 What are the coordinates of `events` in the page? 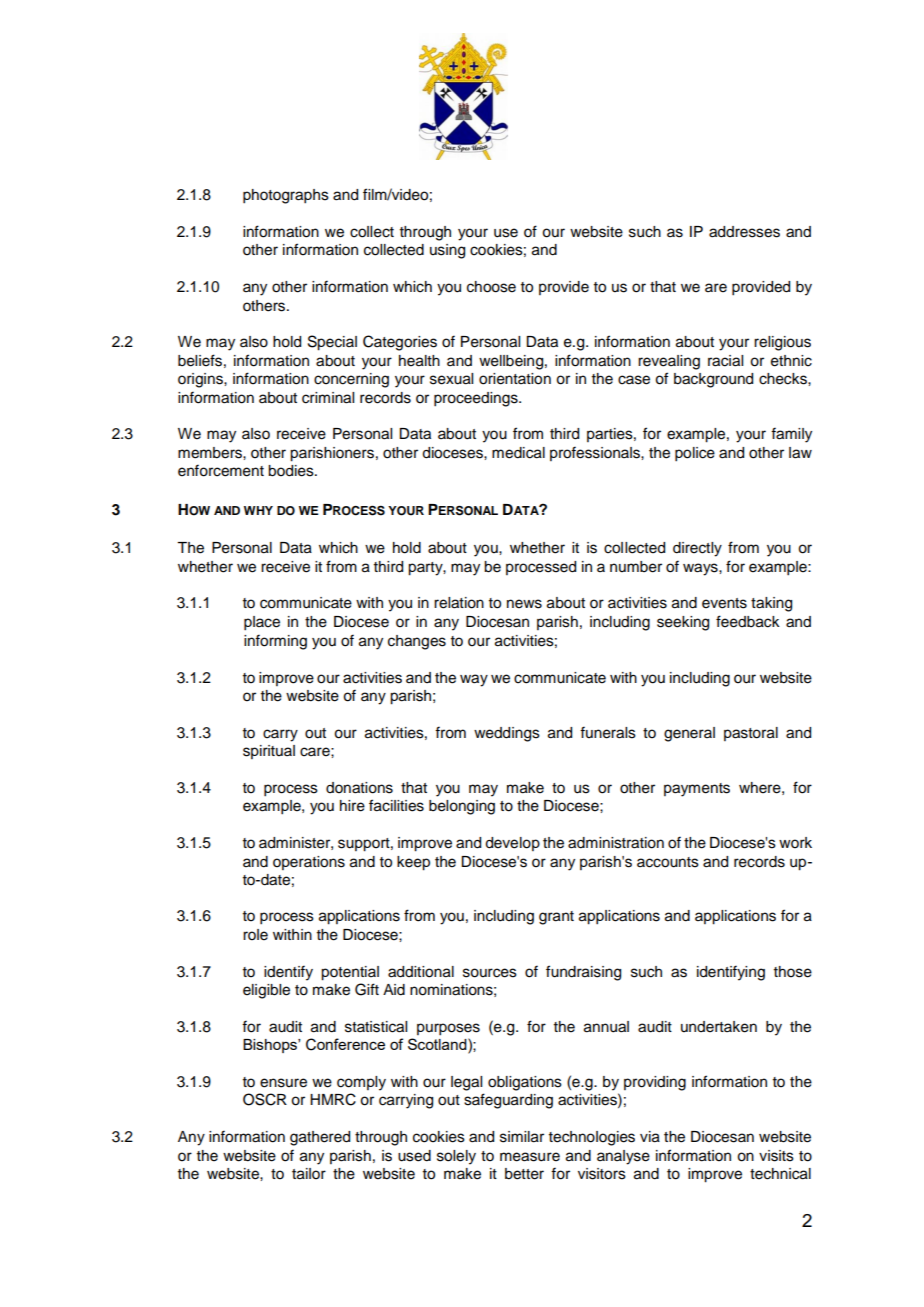 It's located at (724, 603).
